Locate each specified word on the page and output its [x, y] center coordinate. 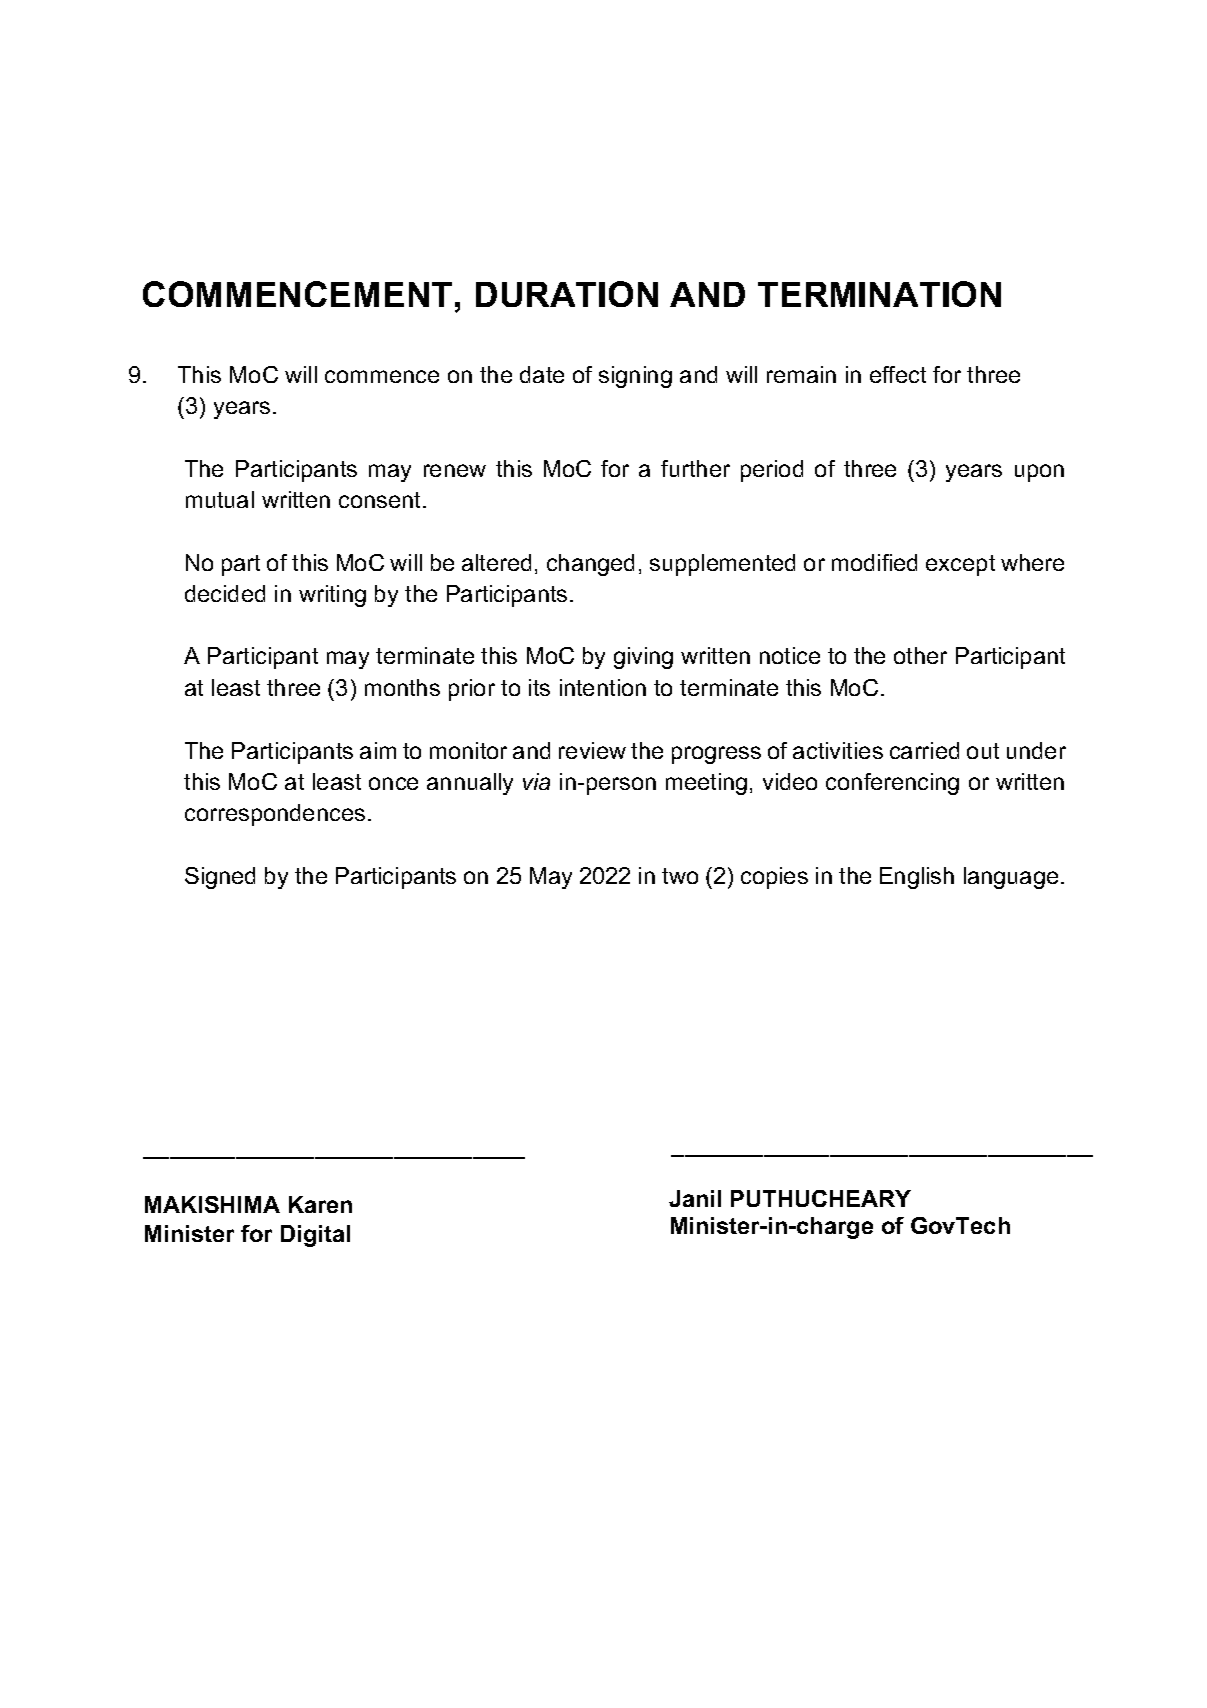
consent [381, 500]
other [920, 655]
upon [1039, 473]
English [917, 878]
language [1011, 878]
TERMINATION [879, 294]
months [402, 687]
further [695, 468]
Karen [320, 1204]
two [680, 876]
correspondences [275, 815]
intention [603, 687]
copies [774, 878]
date [542, 374]
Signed [220, 878]
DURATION [567, 294]
